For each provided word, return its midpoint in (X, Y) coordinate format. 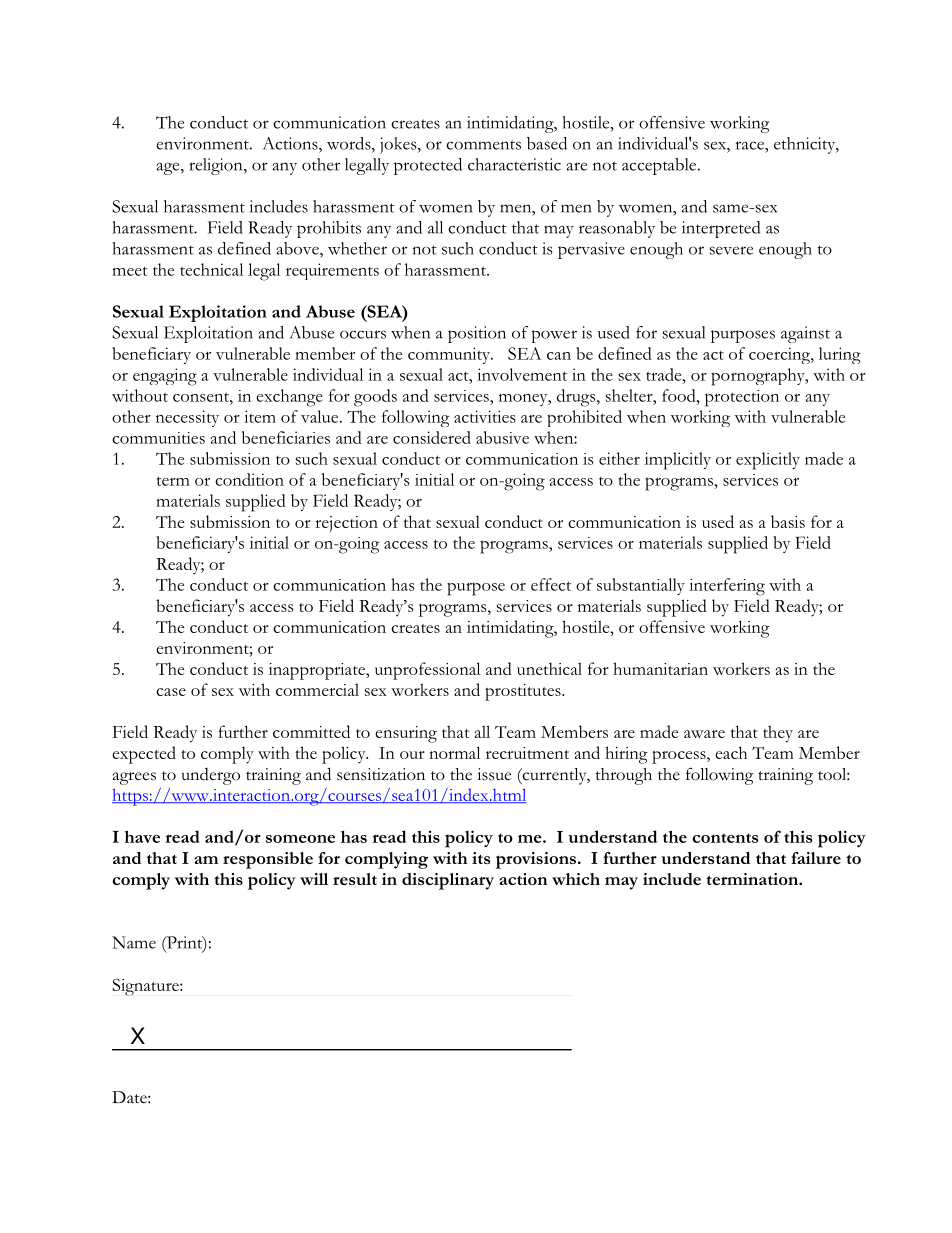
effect (551, 584)
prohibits (329, 229)
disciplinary (448, 881)
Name (134, 942)
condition (249, 479)
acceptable (660, 166)
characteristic (514, 164)
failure (816, 858)
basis (788, 521)
